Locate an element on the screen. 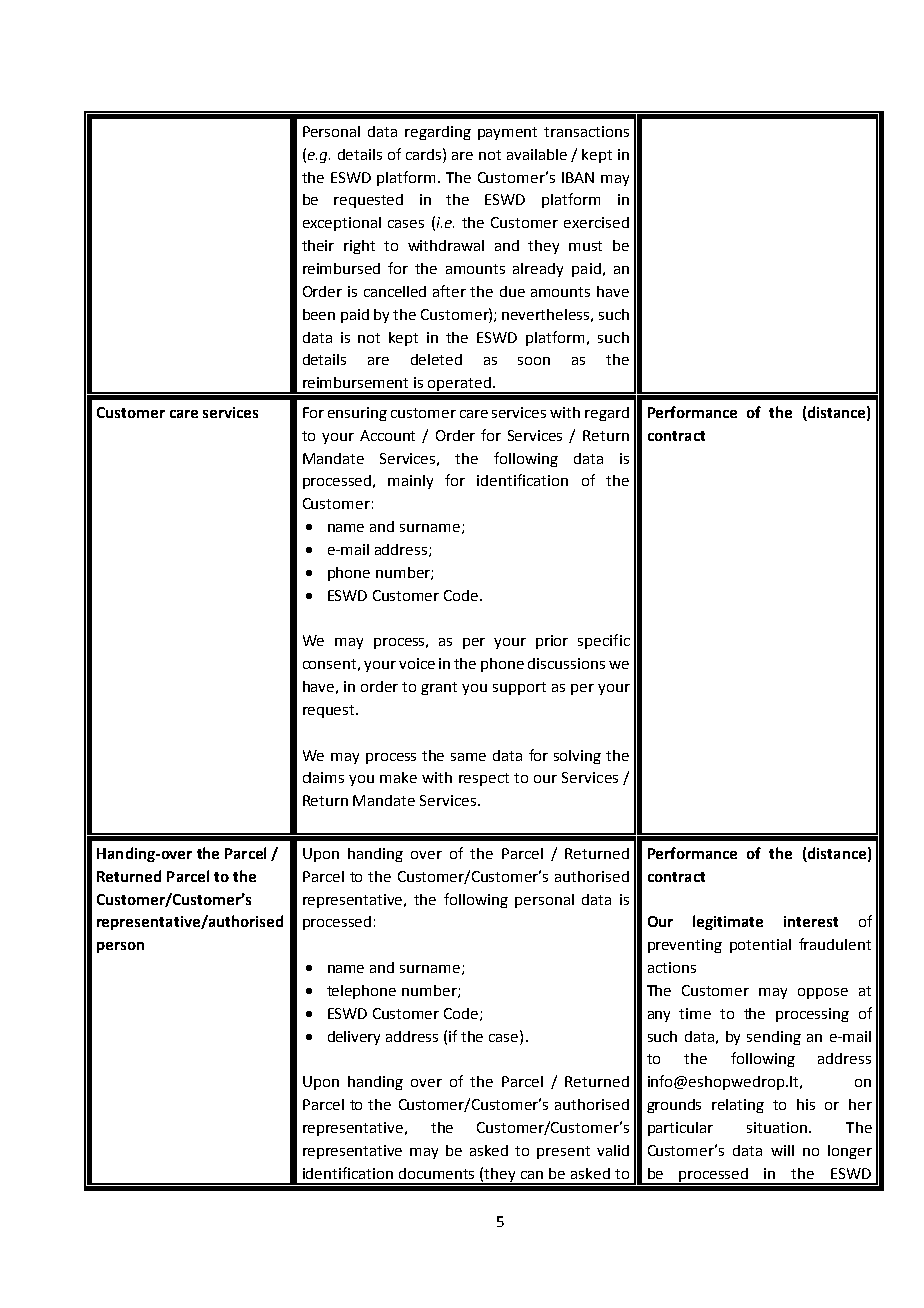 The height and width of the screenshot is (1308, 924). exercised is located at coordinates (596, 222).
